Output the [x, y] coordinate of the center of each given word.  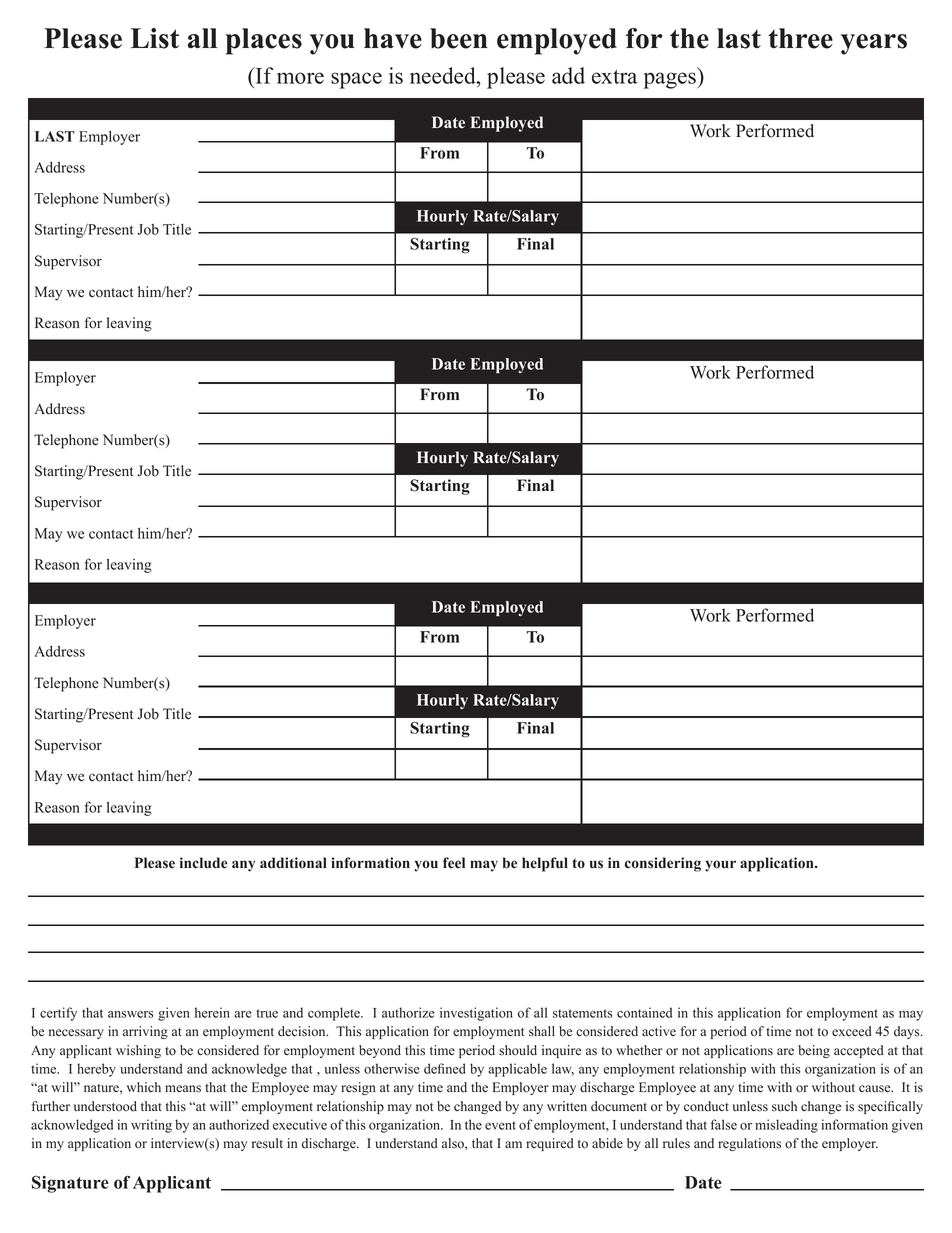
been [459, 38]
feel [454, 863]
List [154, 38]
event [500, 1125]
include [204, 863]
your [720, 866]
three [800, 38]
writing [151, 1126]
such [784, 1106]
